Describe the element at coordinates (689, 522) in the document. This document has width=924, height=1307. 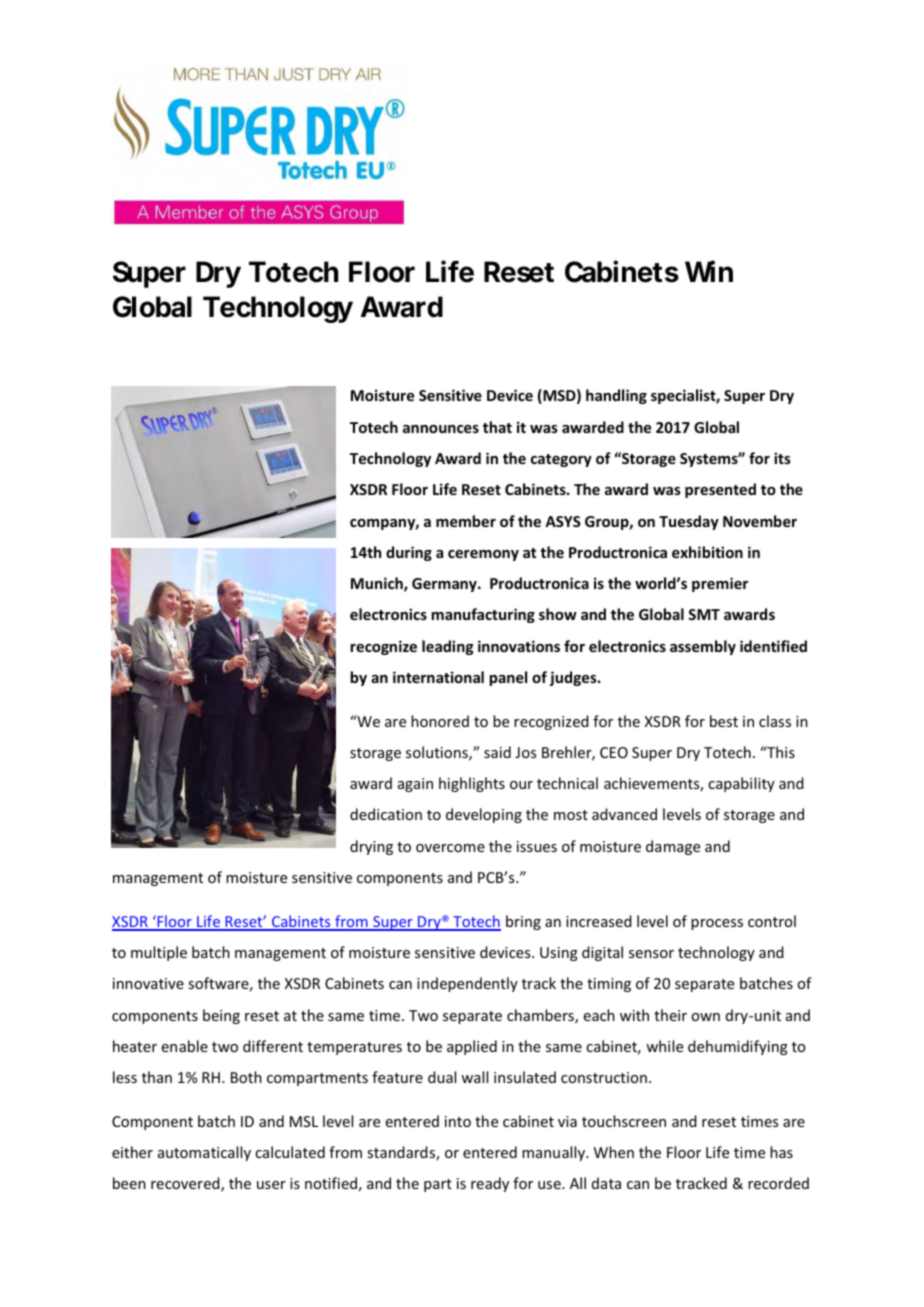
I see `Tuesday` at that location.
